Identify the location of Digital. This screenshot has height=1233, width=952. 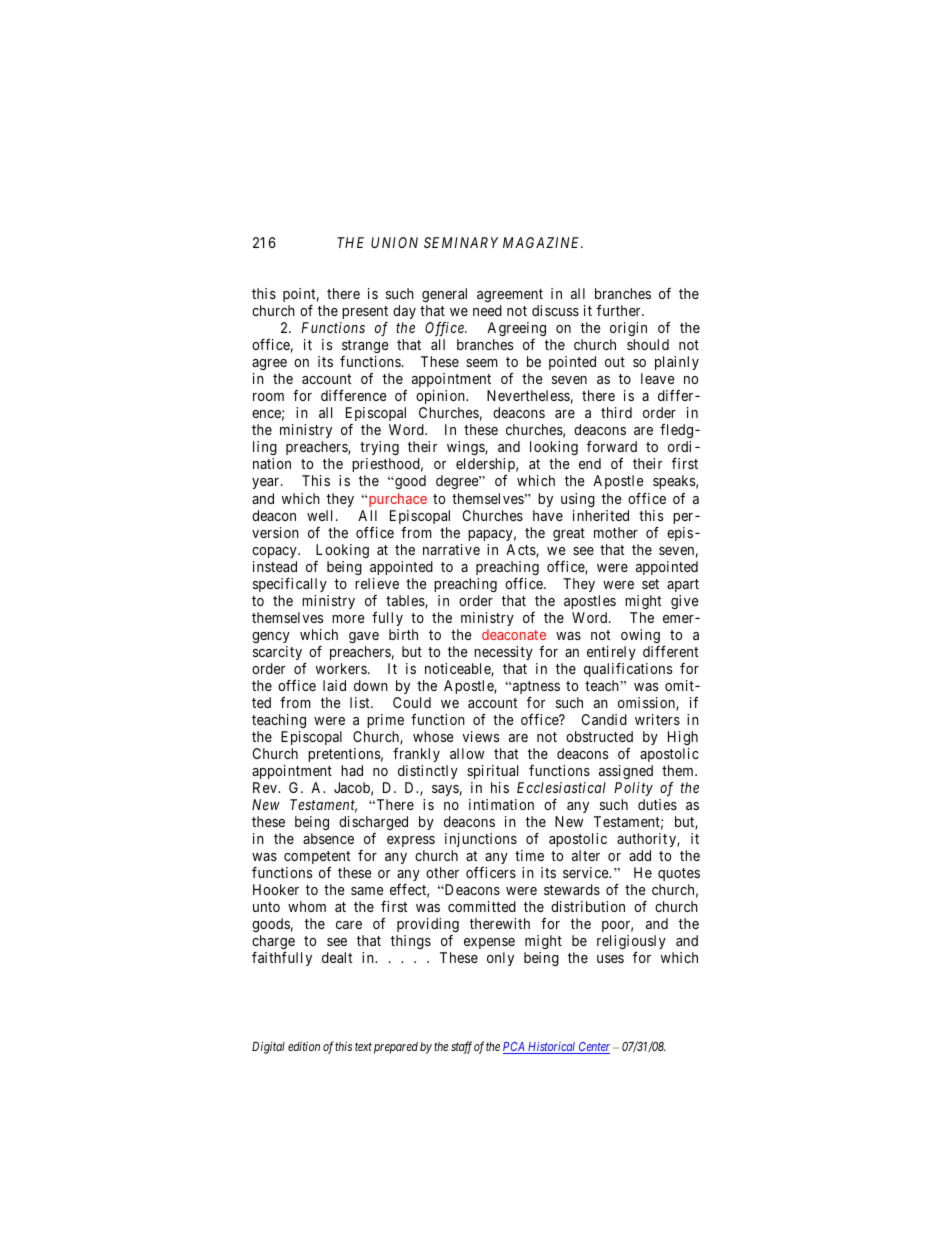
(268, 1047).
